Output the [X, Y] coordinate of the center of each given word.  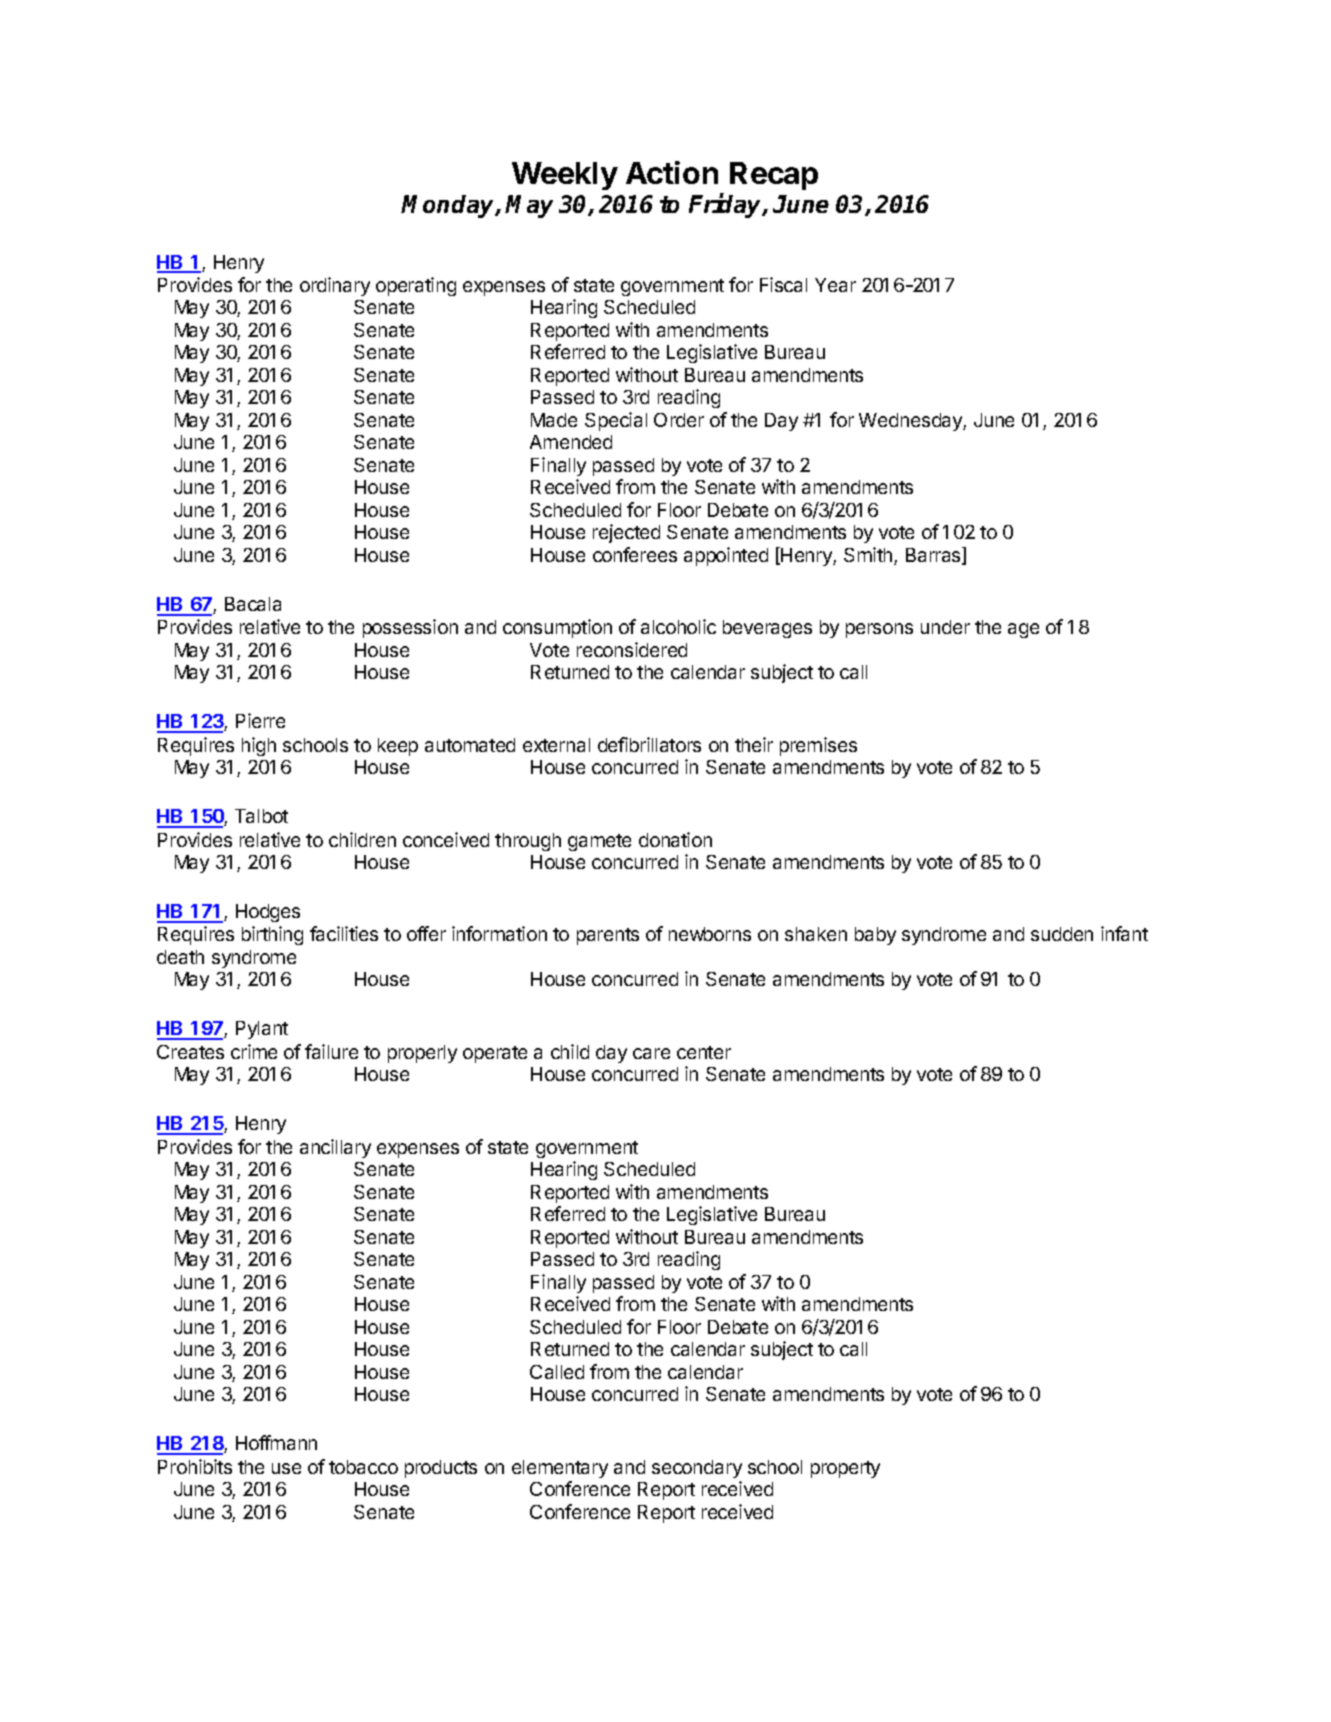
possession [410, 628]
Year [835, 285]
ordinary [335, 286]
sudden [1062, 934]
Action [672, 172]
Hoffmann [276, 1442]
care [651, 1053]
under [945, 627]
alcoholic [678, 626]
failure [331, 1051]
